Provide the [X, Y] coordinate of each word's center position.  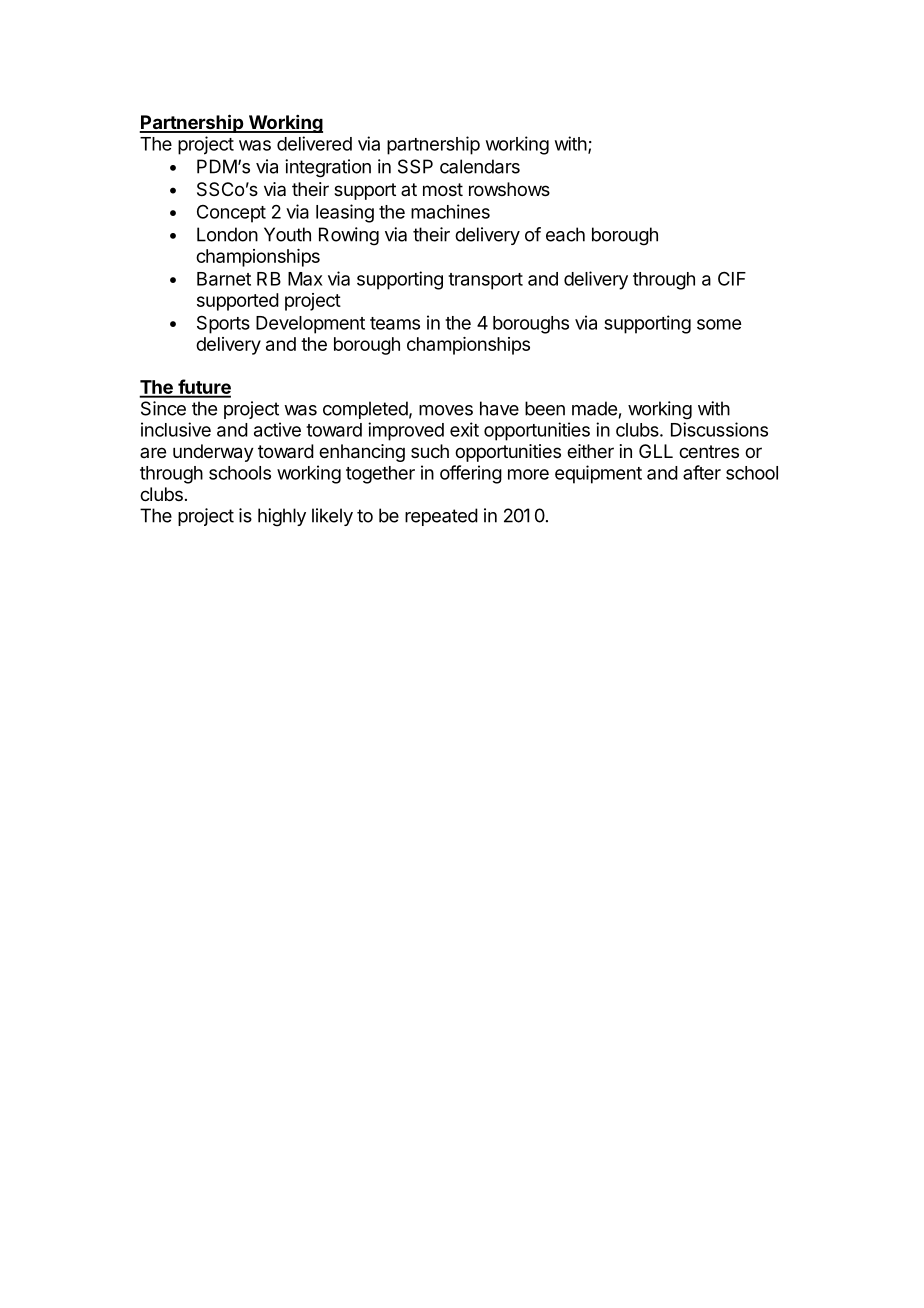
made [594, 408]
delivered [314, 143]
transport [485, 281]
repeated [441, 517]
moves [446, 410]
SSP [415, 166]
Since [163, 408]
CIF [732, 279]
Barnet [224, 279]
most [443, 189]
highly [282, 517]
